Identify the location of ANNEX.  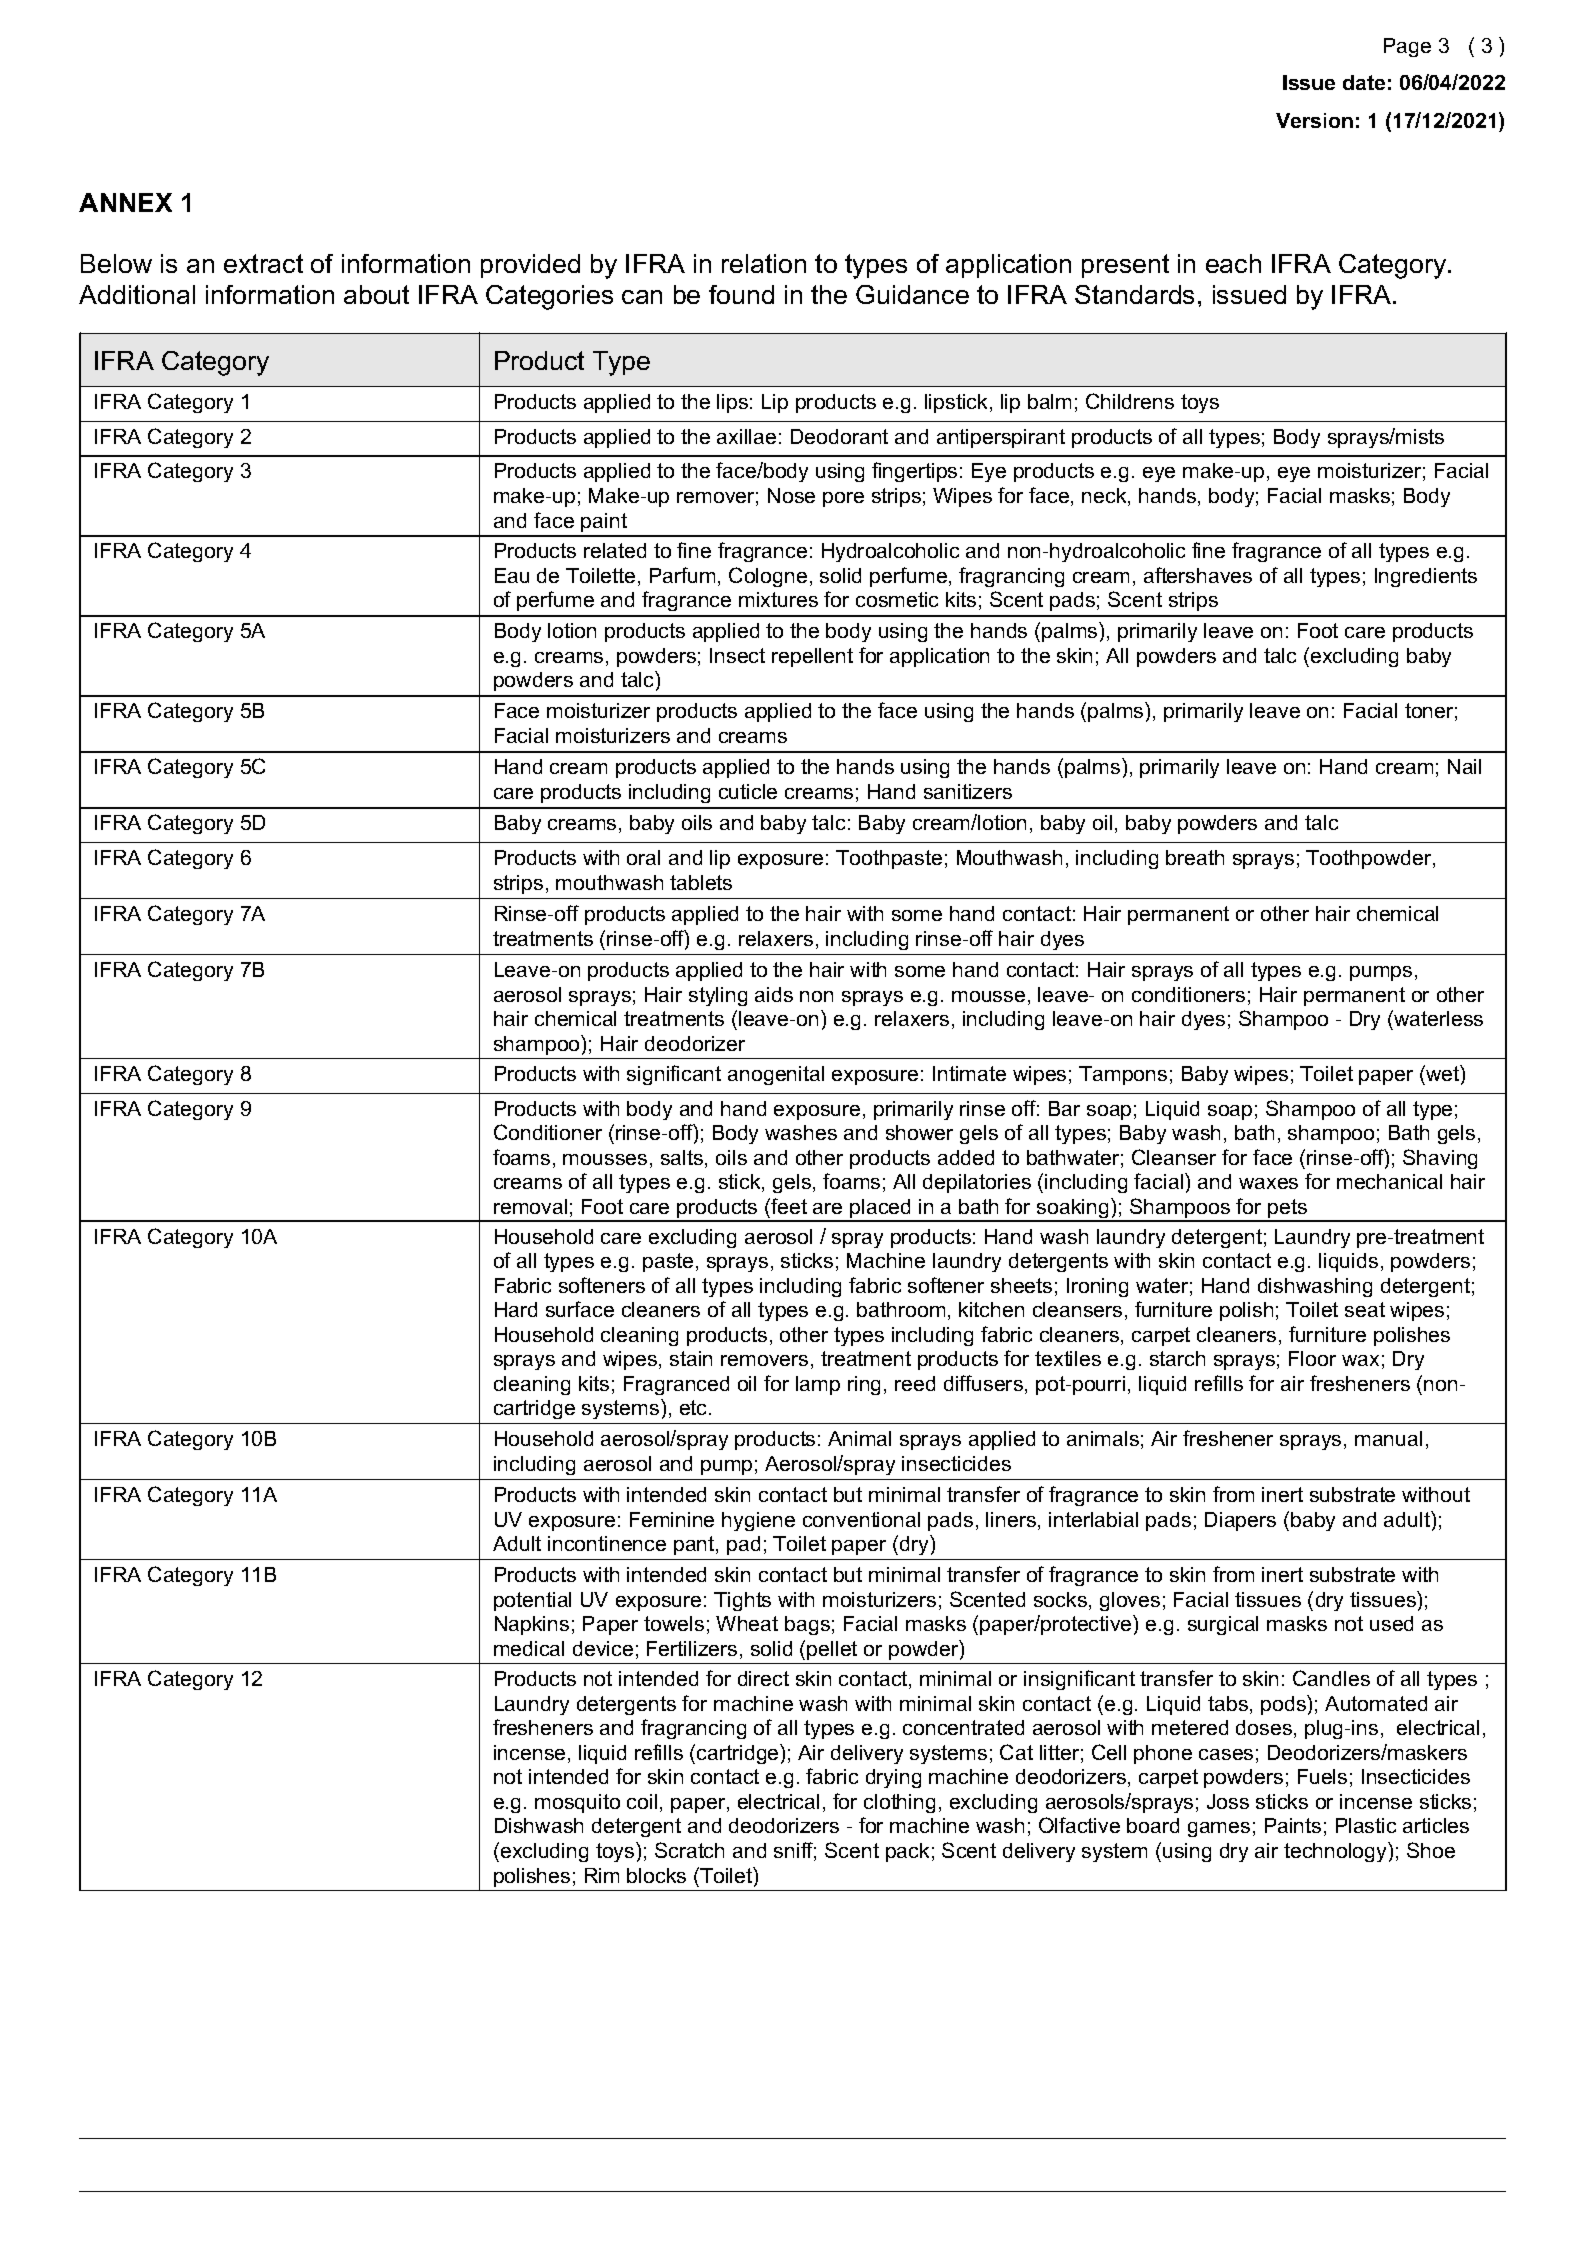
(125, 202).
